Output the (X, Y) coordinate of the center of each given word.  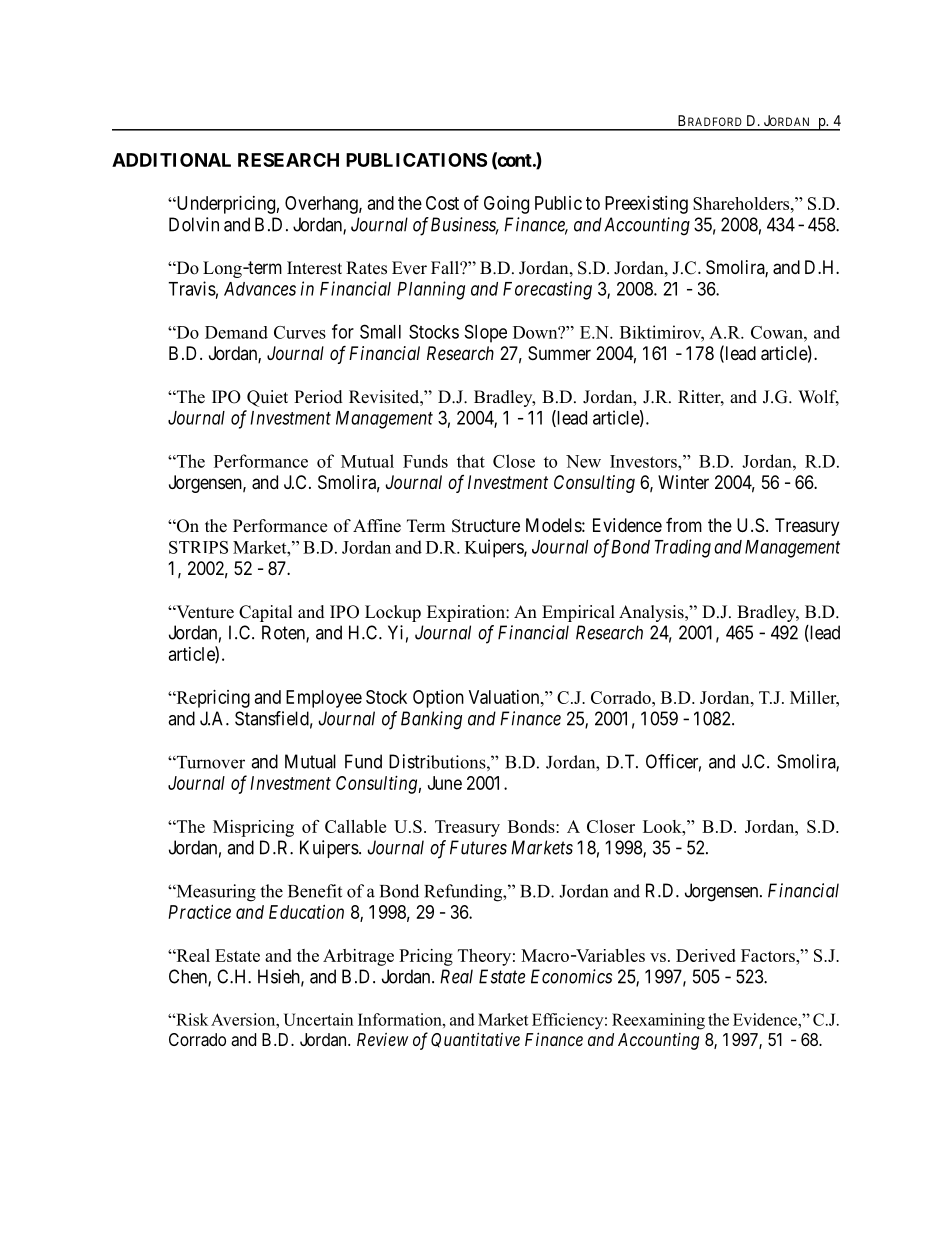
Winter (683, 482)
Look (663, 826)
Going (506, 205)
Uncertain (318, 1019)
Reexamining (658, 1021)
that (471, 461)
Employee (324, 699)
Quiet (267, 398)
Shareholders (742, 203)
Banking (431, 720)
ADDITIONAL (171, 160)
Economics (571, 976)
